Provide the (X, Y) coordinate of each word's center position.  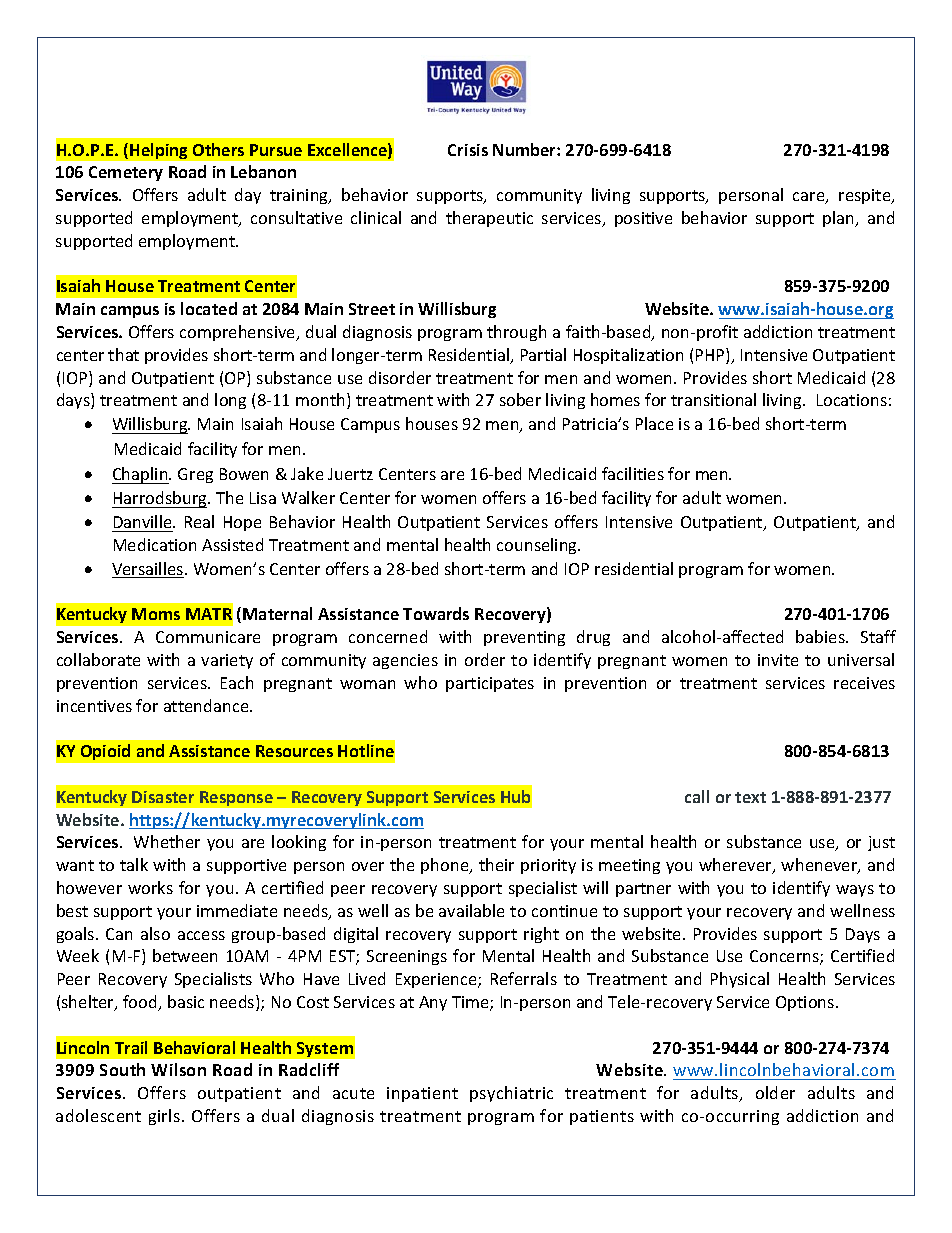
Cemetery (126, 173)
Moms (156, 614)
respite (866, 196)
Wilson (178, 1069)
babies (821, 636)
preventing (524, 638)
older (775, 1092)
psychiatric (511, 1094)
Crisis (468, 150)
